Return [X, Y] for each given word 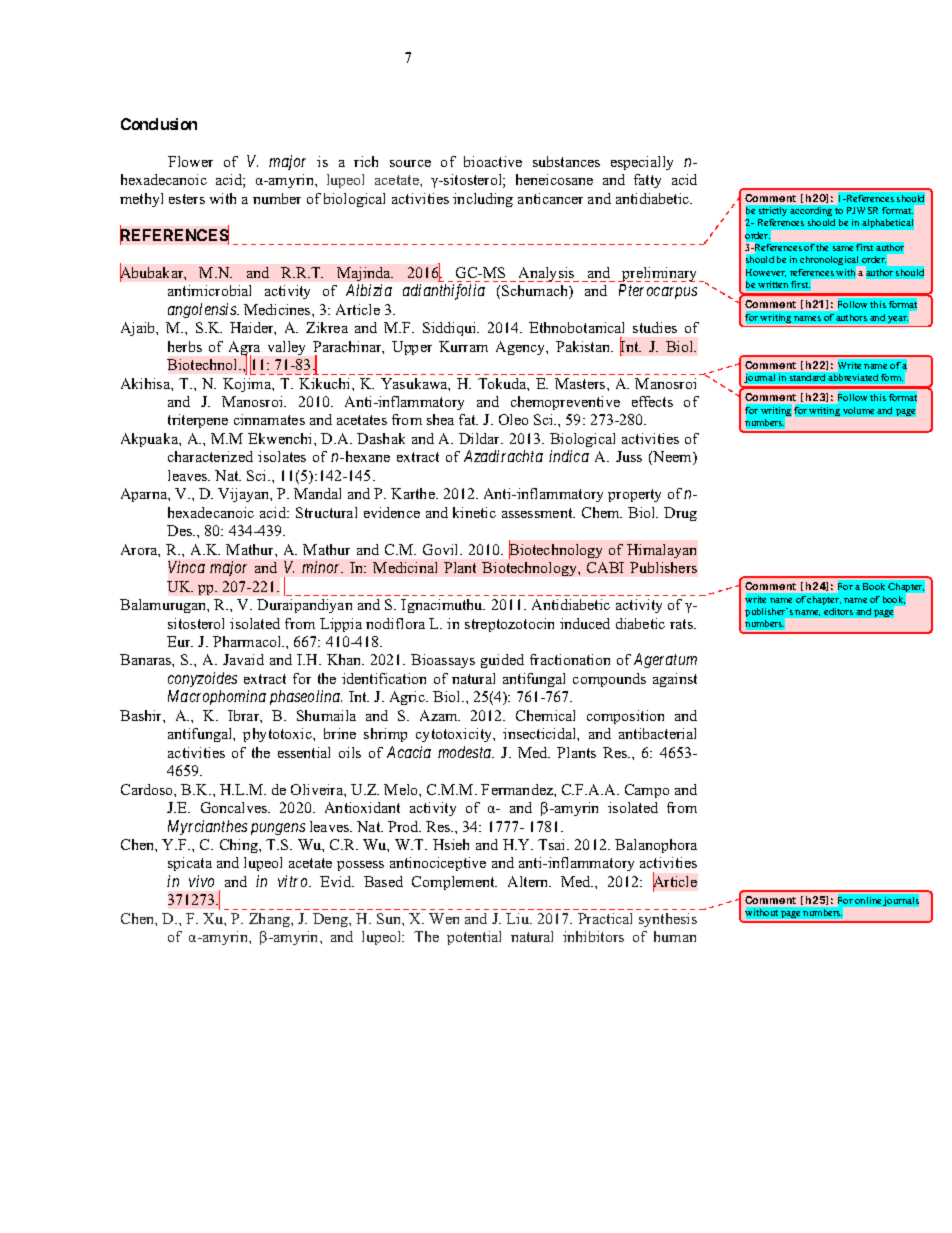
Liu [519, 918]
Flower [190, 161]
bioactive [493, 161]
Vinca [186, 567]
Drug [680, 514]
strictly [773, 211]
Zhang [270, 920]
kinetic [474, 512]
